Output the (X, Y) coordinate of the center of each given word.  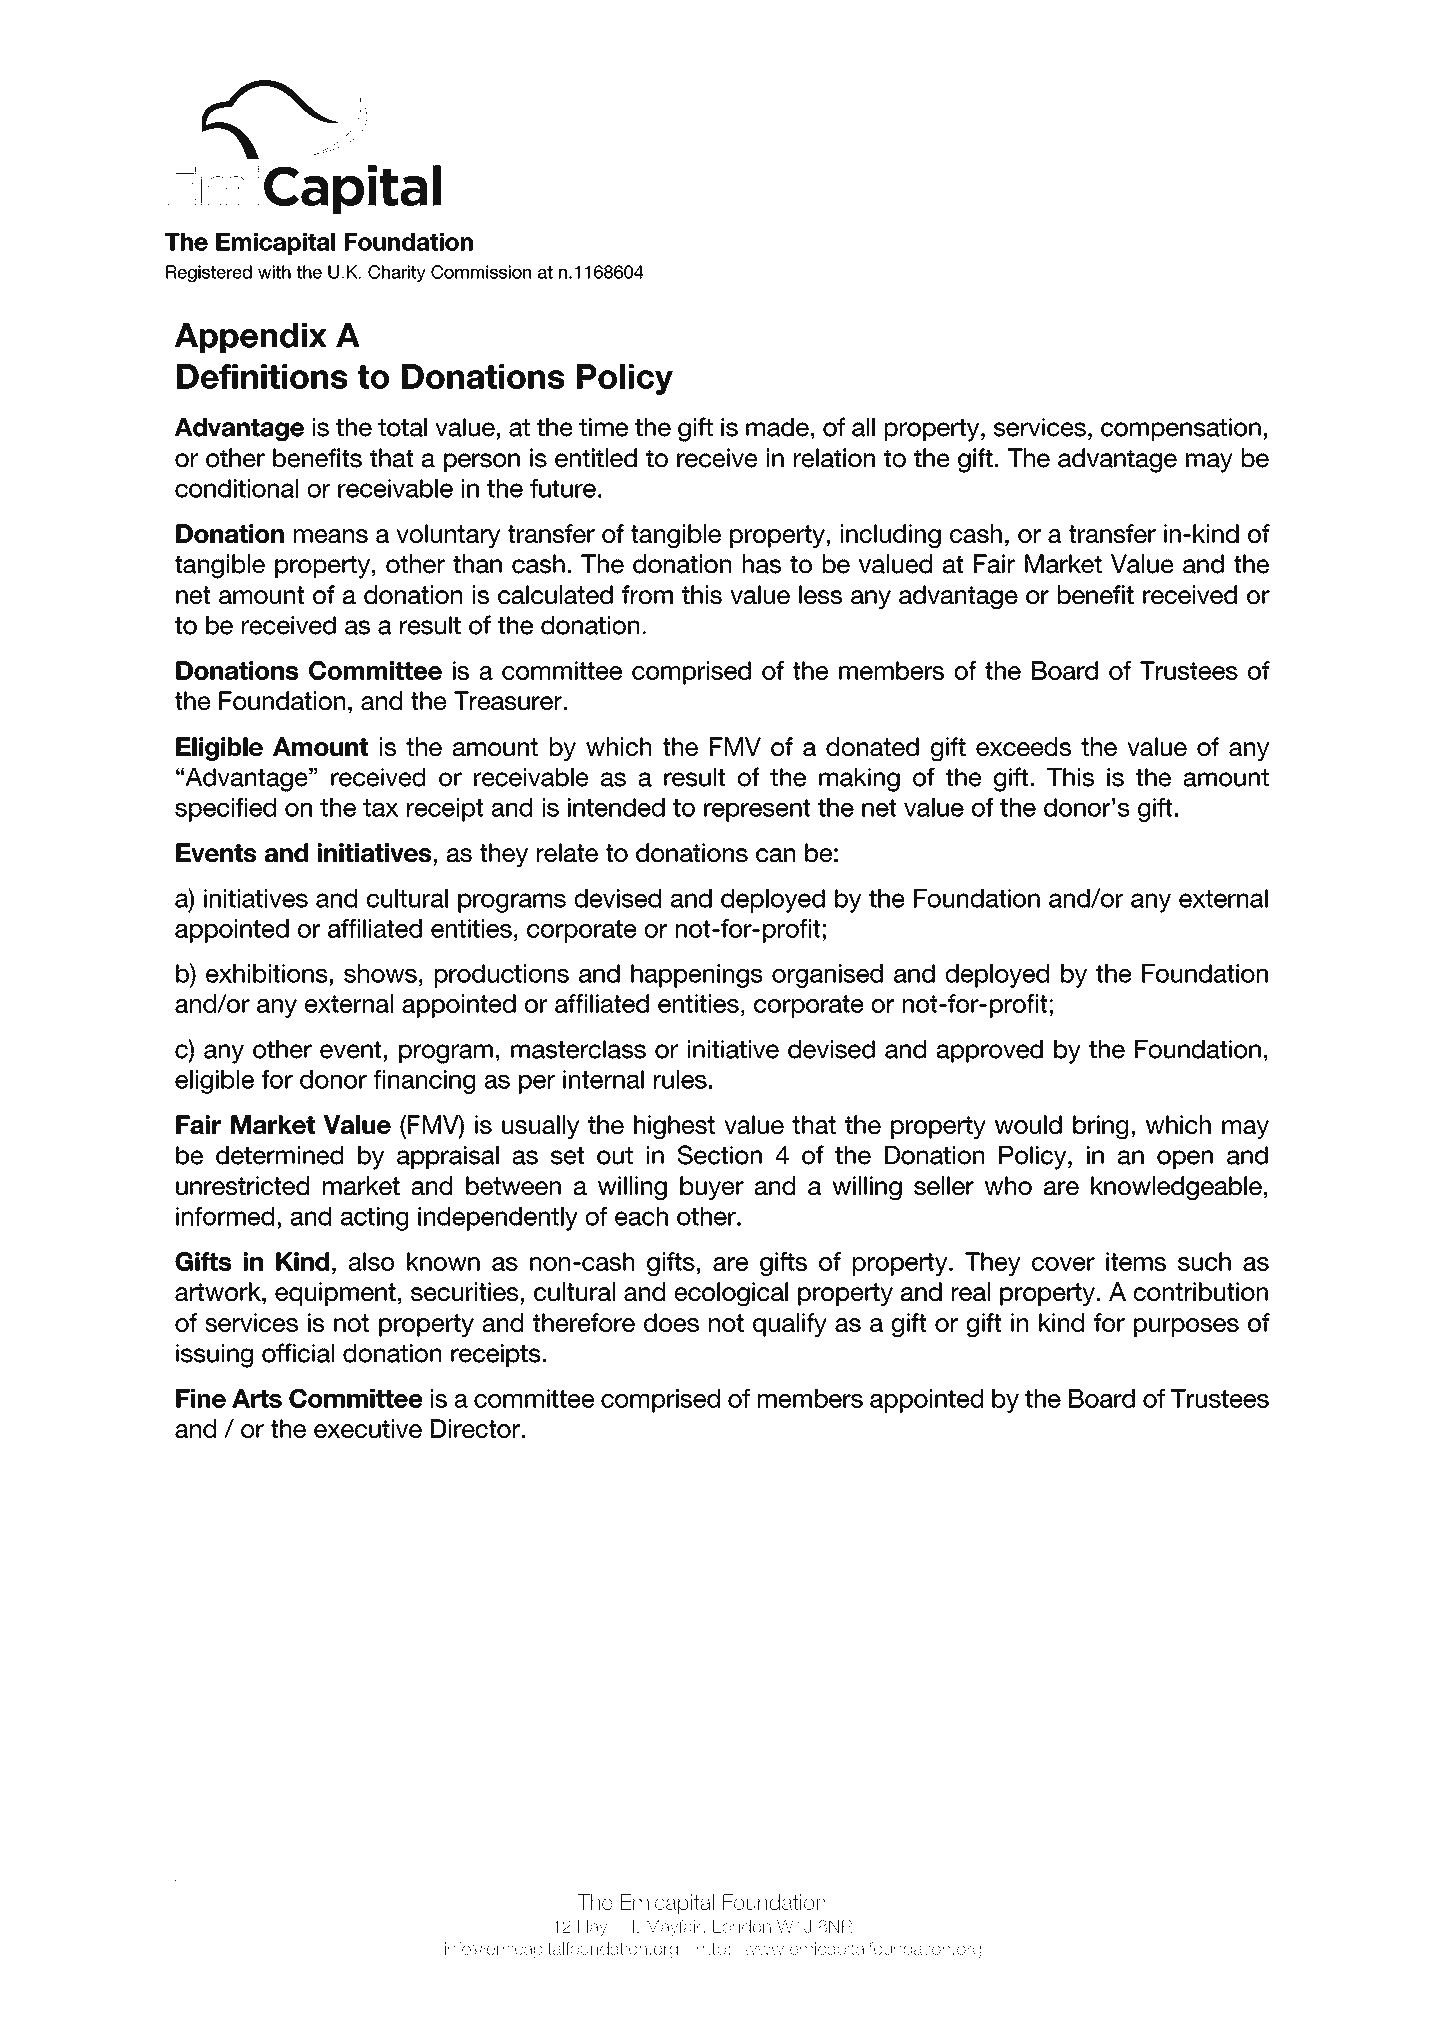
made (777, 427)
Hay (592, 1928)
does (671, 1322)
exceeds (1023, 746)
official (298, 1353)
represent (757, 810)
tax (380, 808)
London (742, 1926)
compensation (1181, 429)
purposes (1186, 1327)
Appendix (250, 338)
